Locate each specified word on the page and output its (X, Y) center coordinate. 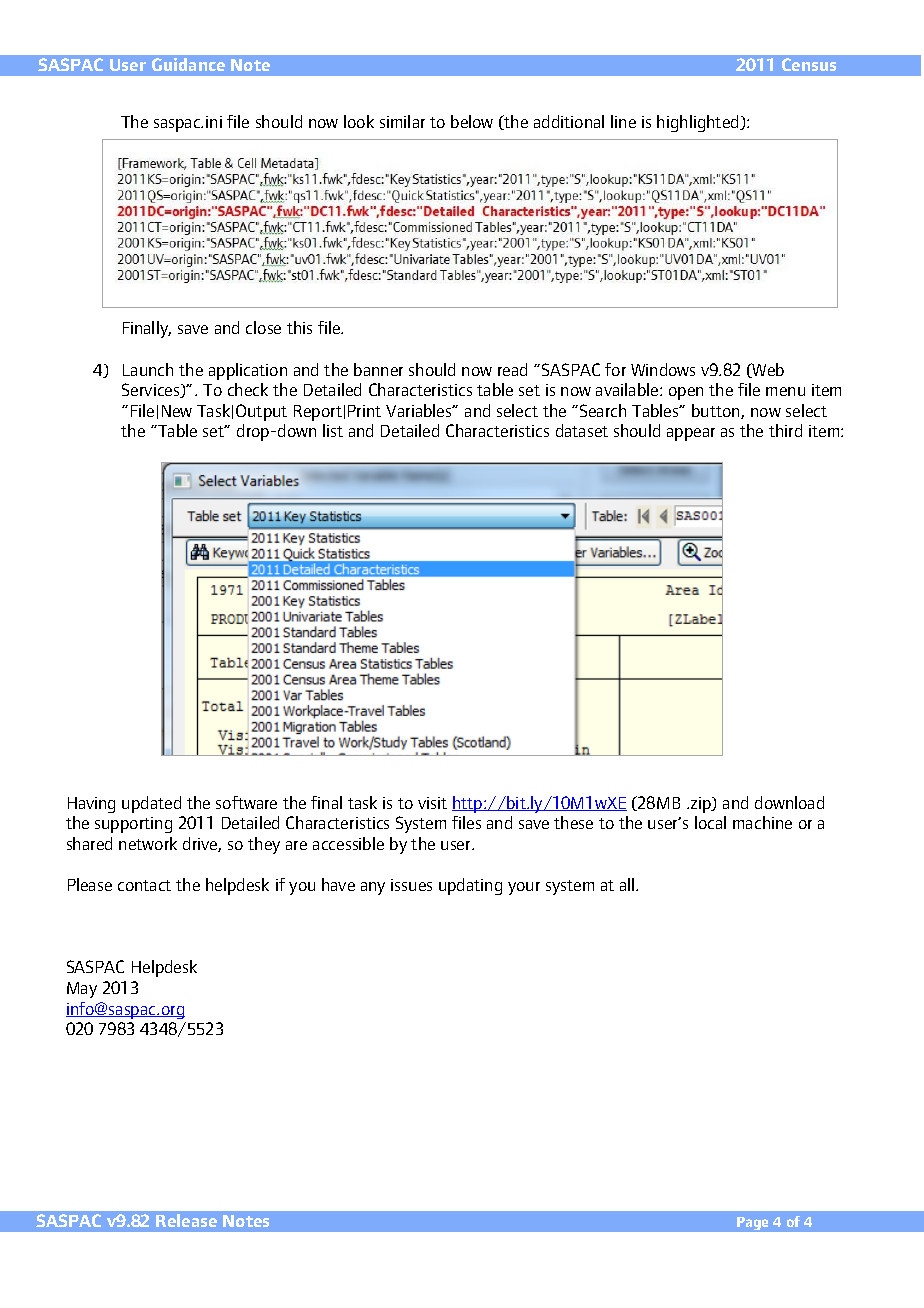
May (82, 990)
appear (691, 434)
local (710, 822)
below (472, 121)
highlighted (699, 123)
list (333, 430)
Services (152, 390)
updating (470, 886)
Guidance (188, 64)
